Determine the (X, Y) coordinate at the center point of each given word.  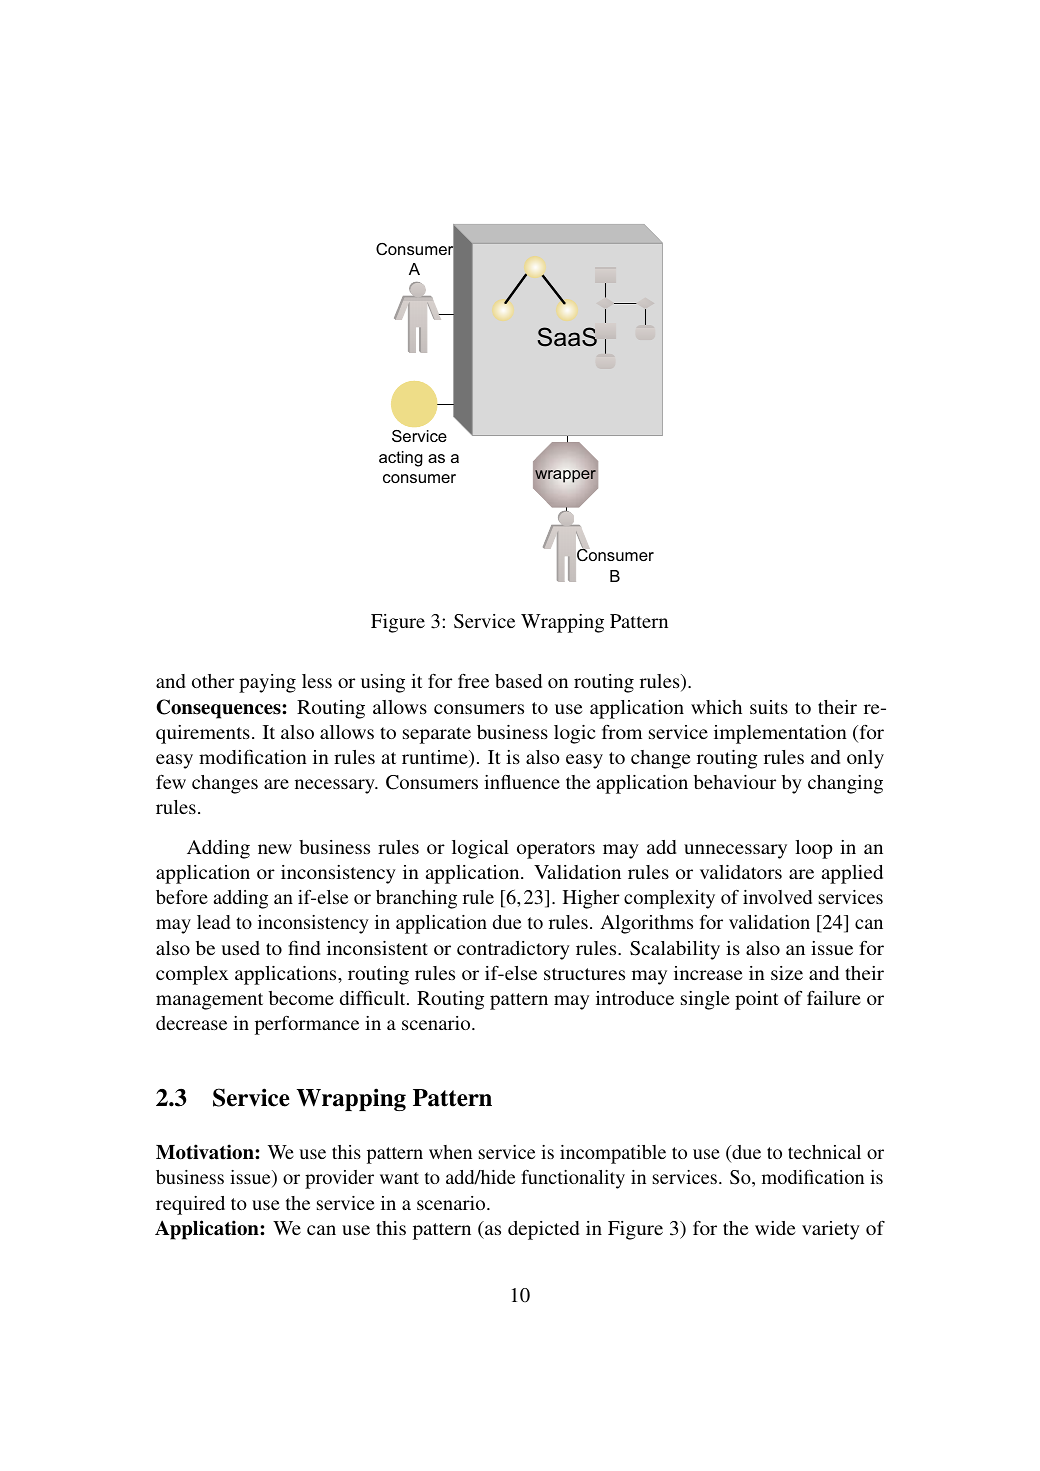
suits (769, 707)
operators (556, 850)
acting (401, 459)
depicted (543, 1230)
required (190, 1205)
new (275, 849)
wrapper (565, 476)
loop (814, 849)
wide (775, 1228)
